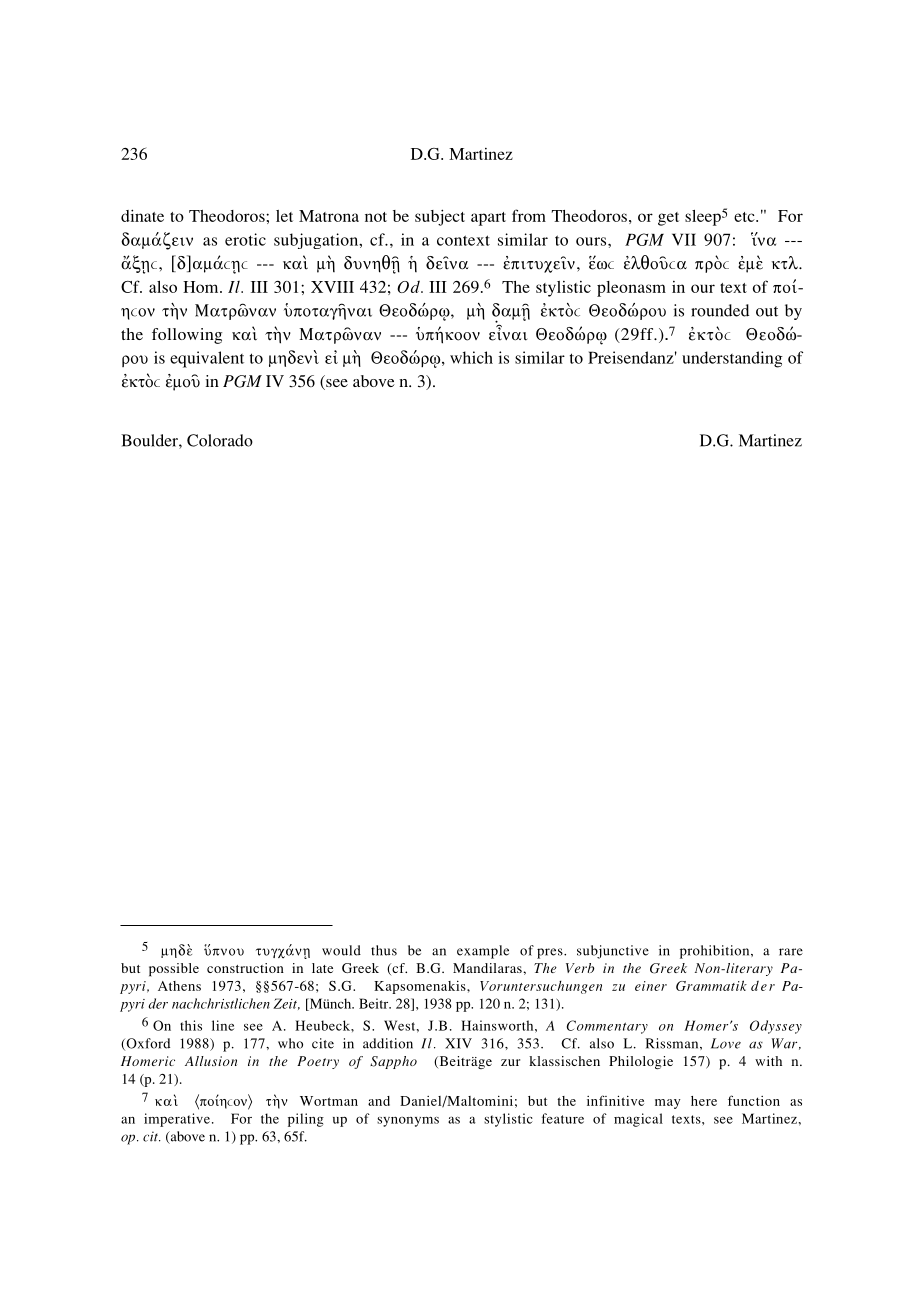  Describe the element at coordinates (488, 219) in the image. I see `apart` at that location.
